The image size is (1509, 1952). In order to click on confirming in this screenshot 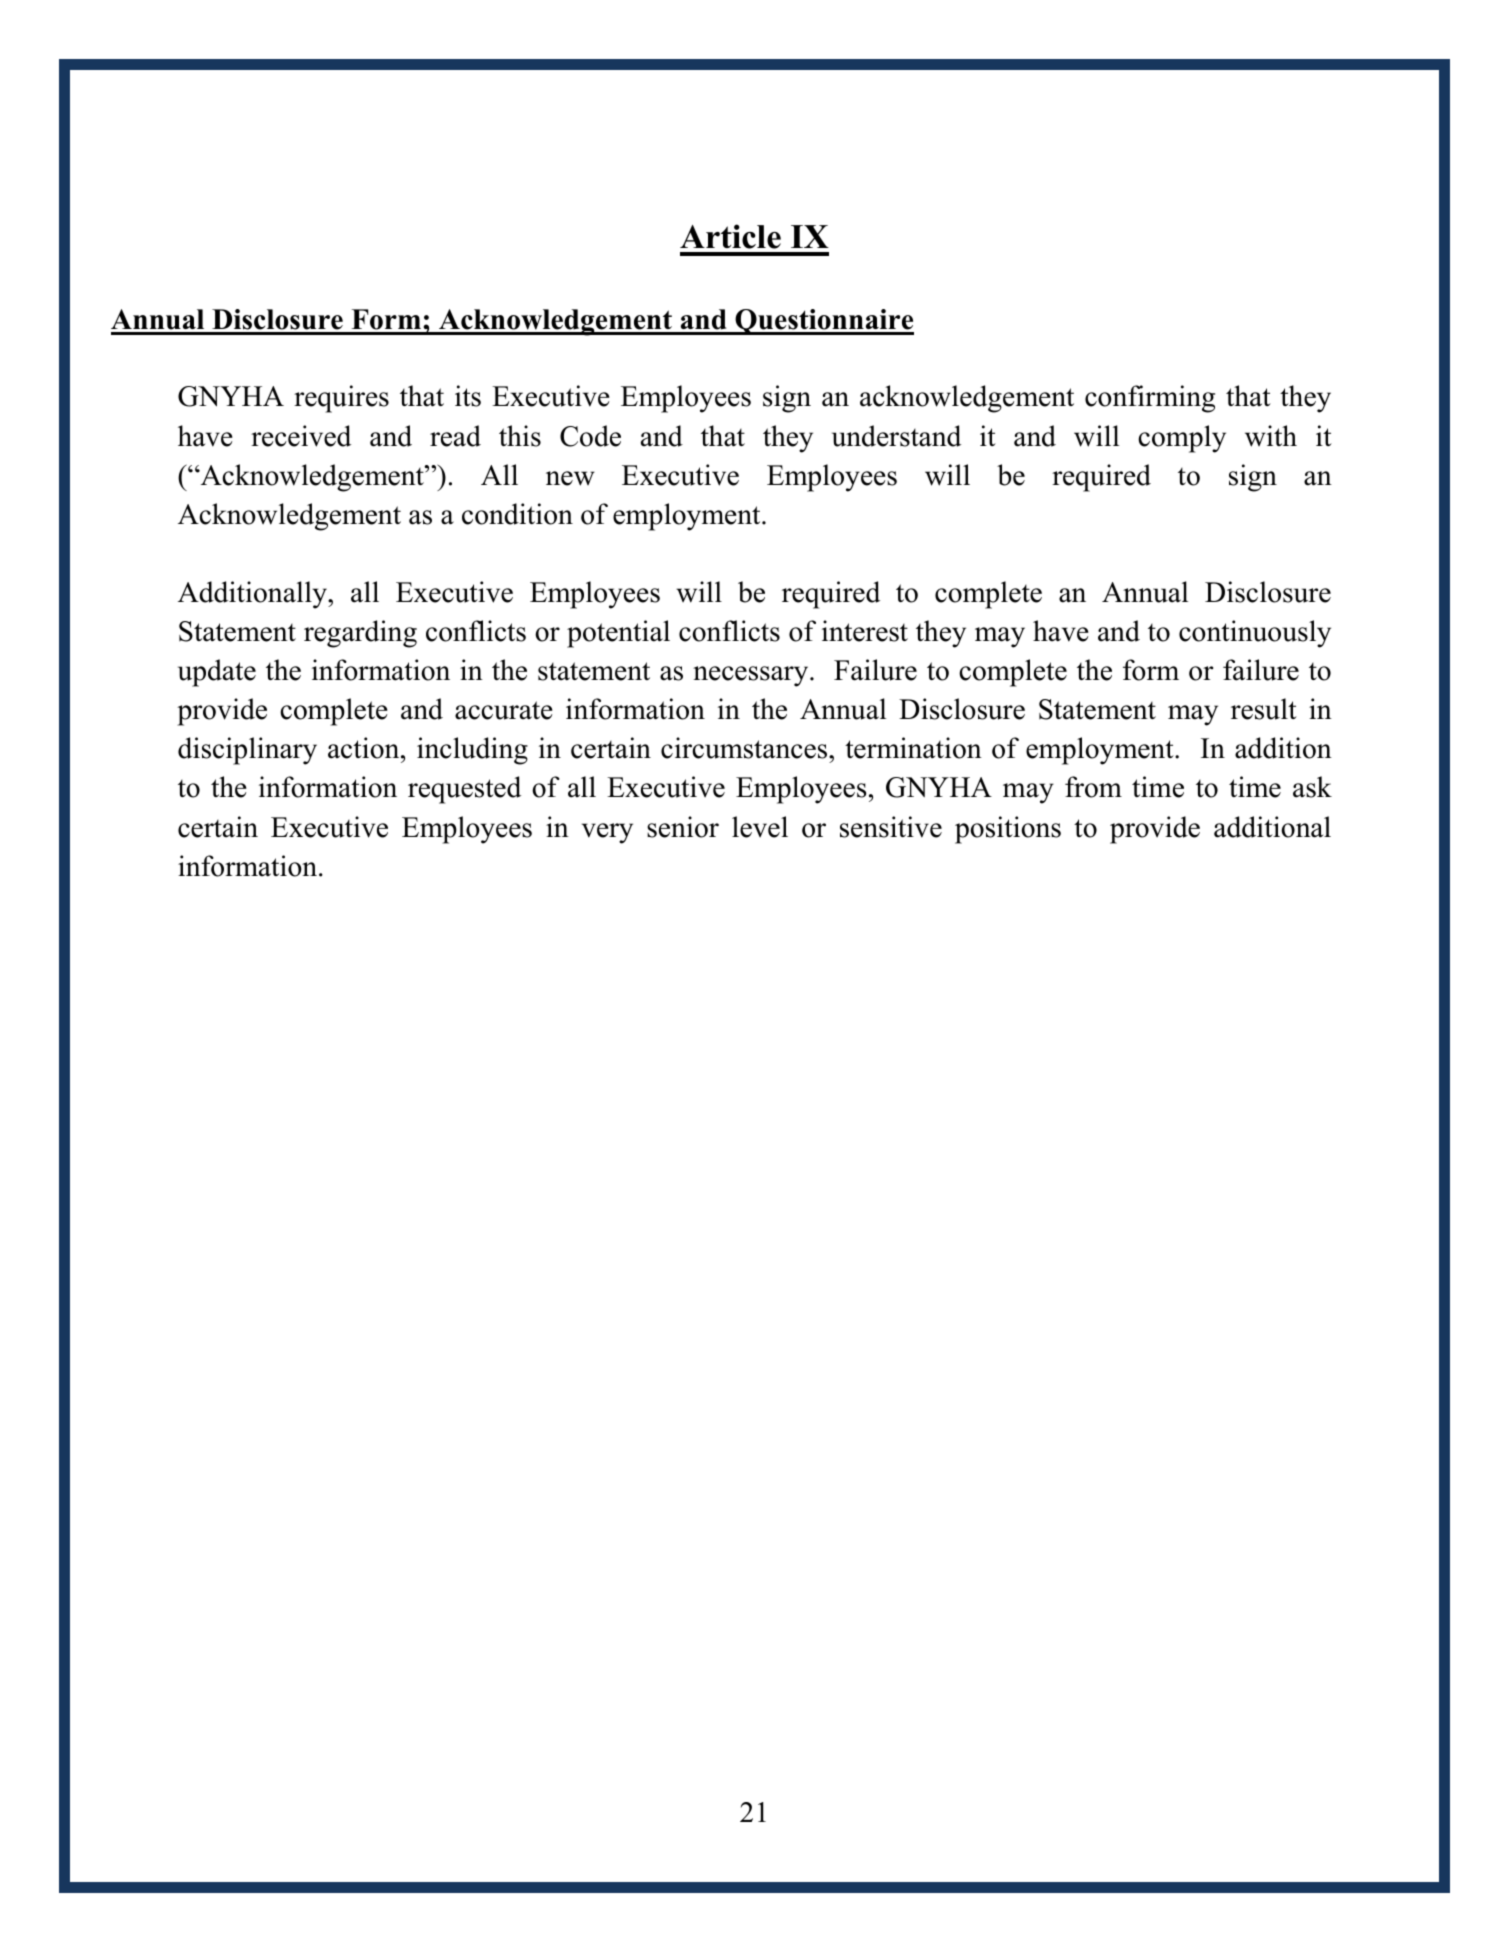, I will do `click(1150, 399)`.
